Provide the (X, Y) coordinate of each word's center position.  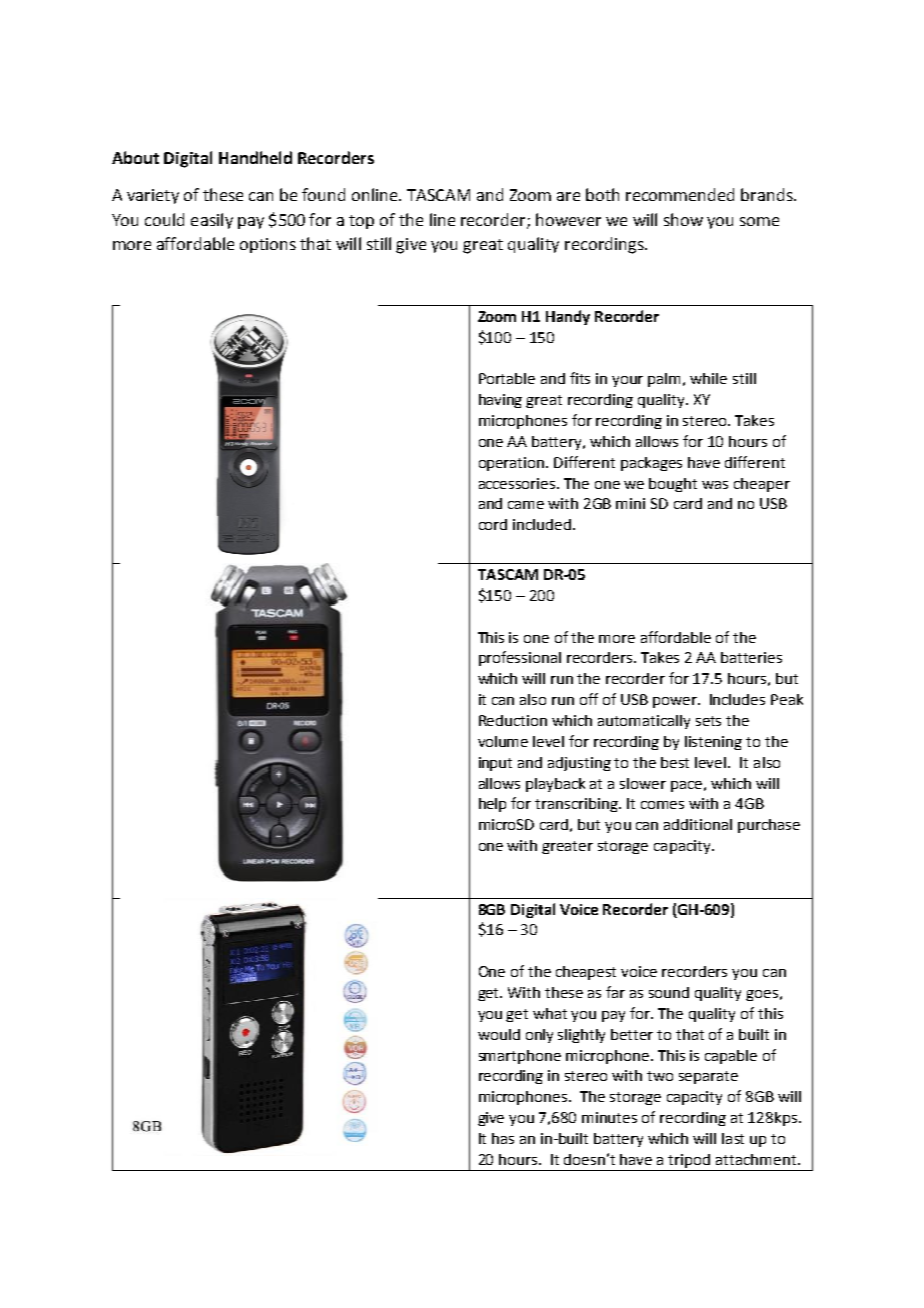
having (500, 401)
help (492, 805)
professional (520, 658)
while (708, 378)
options (268, 245)
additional (698, 824)
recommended (680, 194)
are (568, 196)
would (499, 1034)
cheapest (586, 973)
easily (212, 221)
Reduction (513, 720)
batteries (751, 657)
